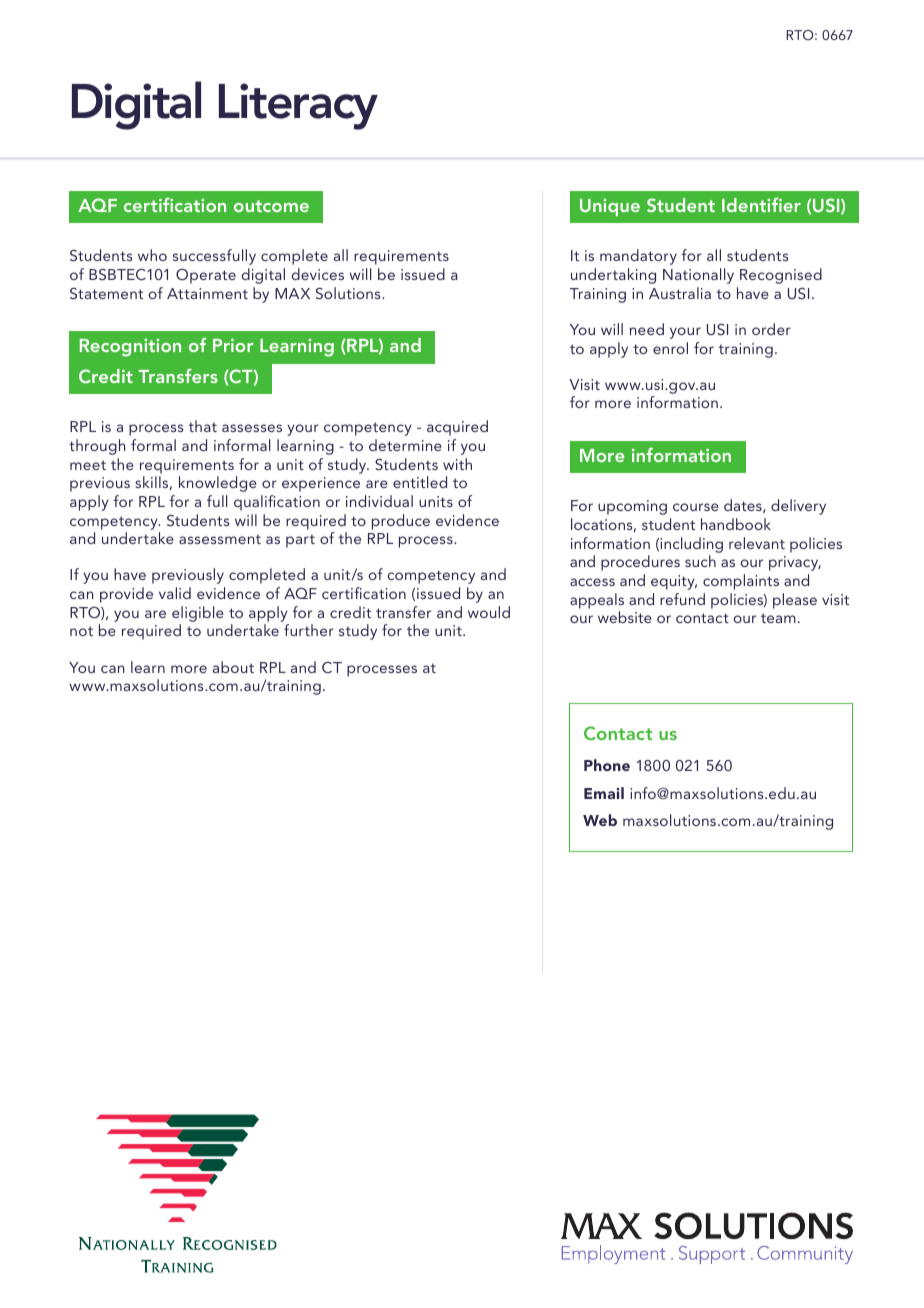 Image resolution: width=924 pixels, height=1308 pixels. Describe the element at coordinates (670, 348) in the image. I see `enrol` at that location.
